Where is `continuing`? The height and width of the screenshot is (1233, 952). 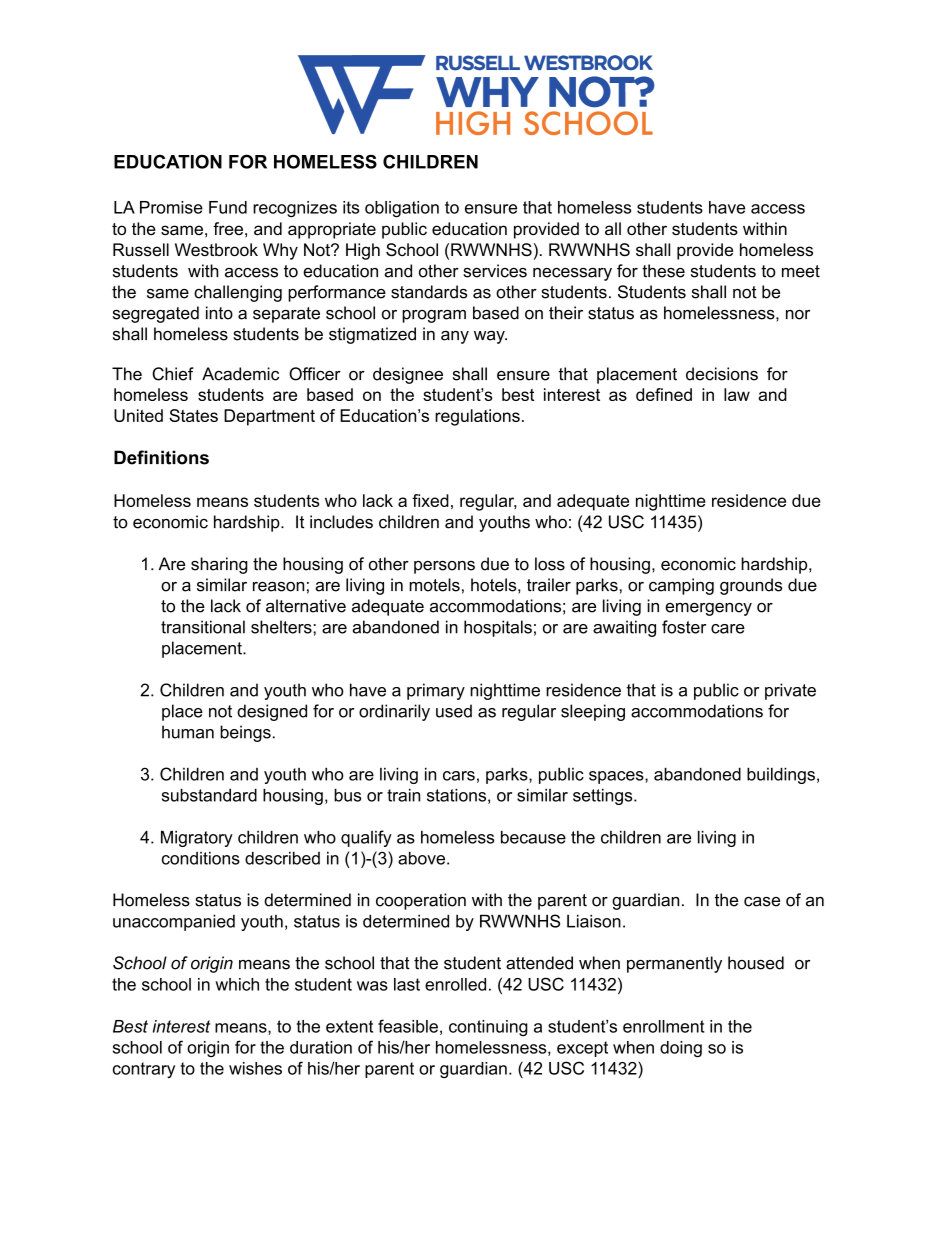 continuing is located at coordinates (488, 1028).
